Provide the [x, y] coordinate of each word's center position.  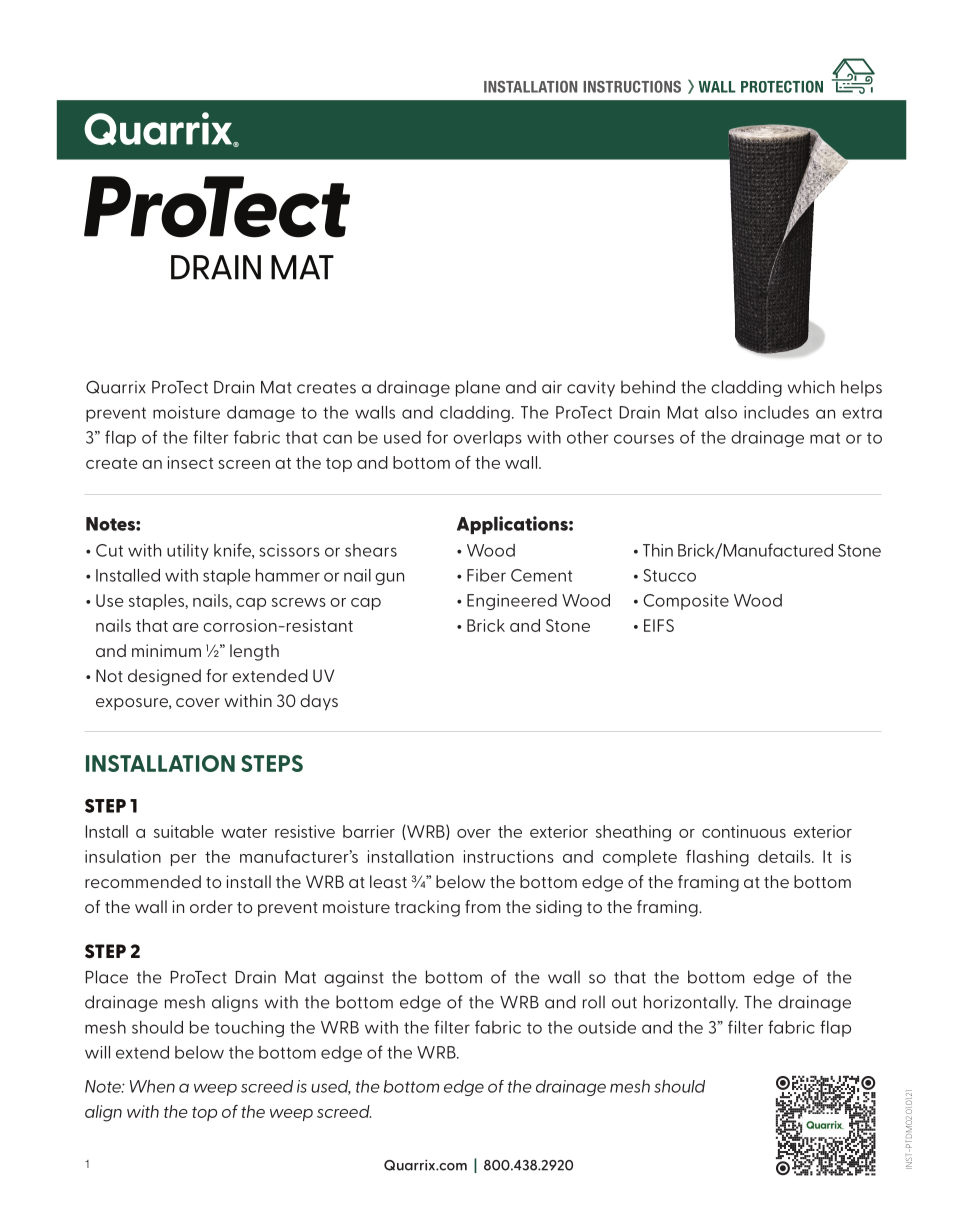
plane [478, 388]
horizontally [691, 1003]
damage [261, 414]
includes [776, 412]
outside [607, 1027]
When [152, 1086]
